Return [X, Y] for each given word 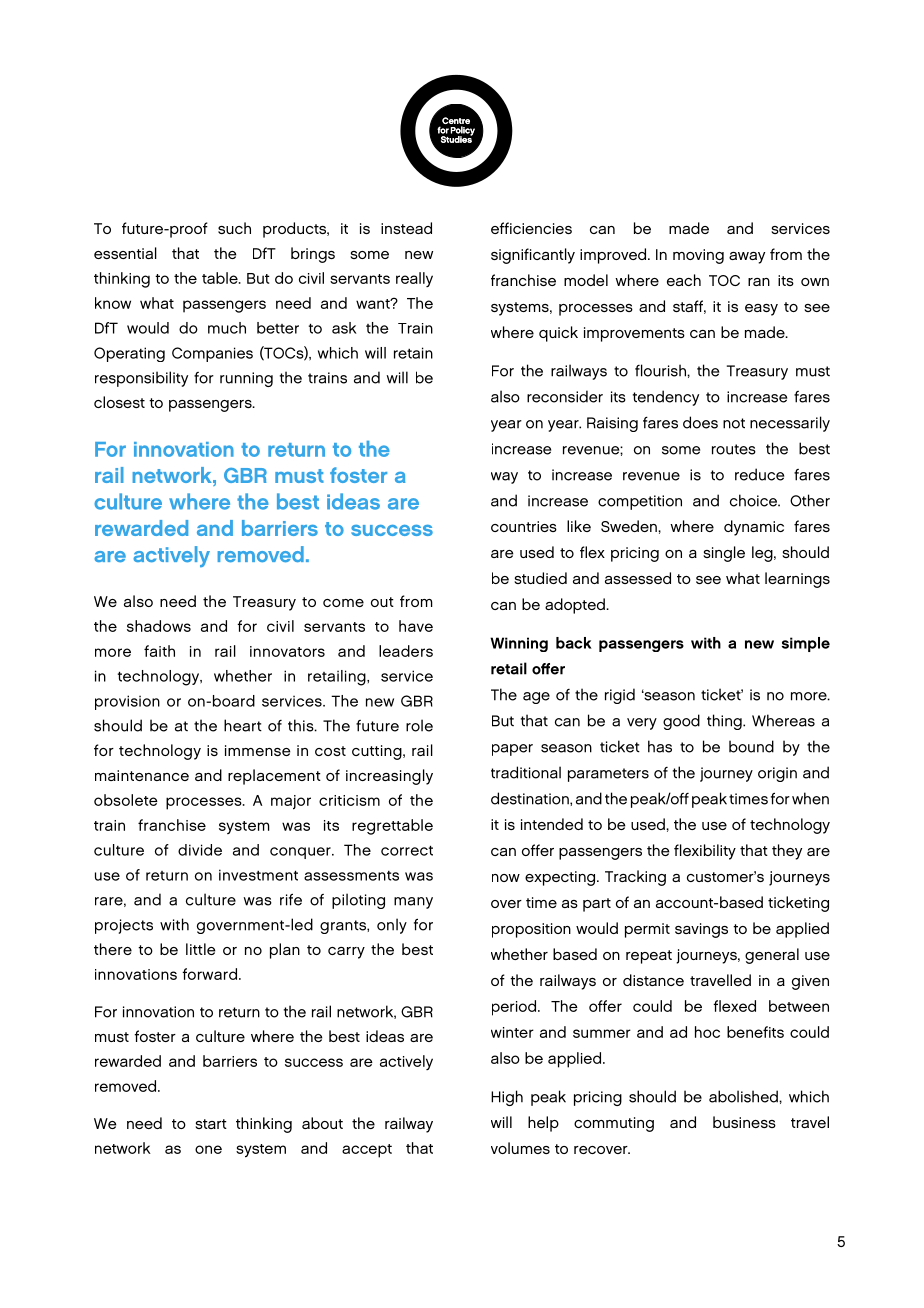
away [747, 258]
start [211, 1124]
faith [159, 651]
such [234, 228]
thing [725, 722]
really [414, 279]
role [419, 725]
